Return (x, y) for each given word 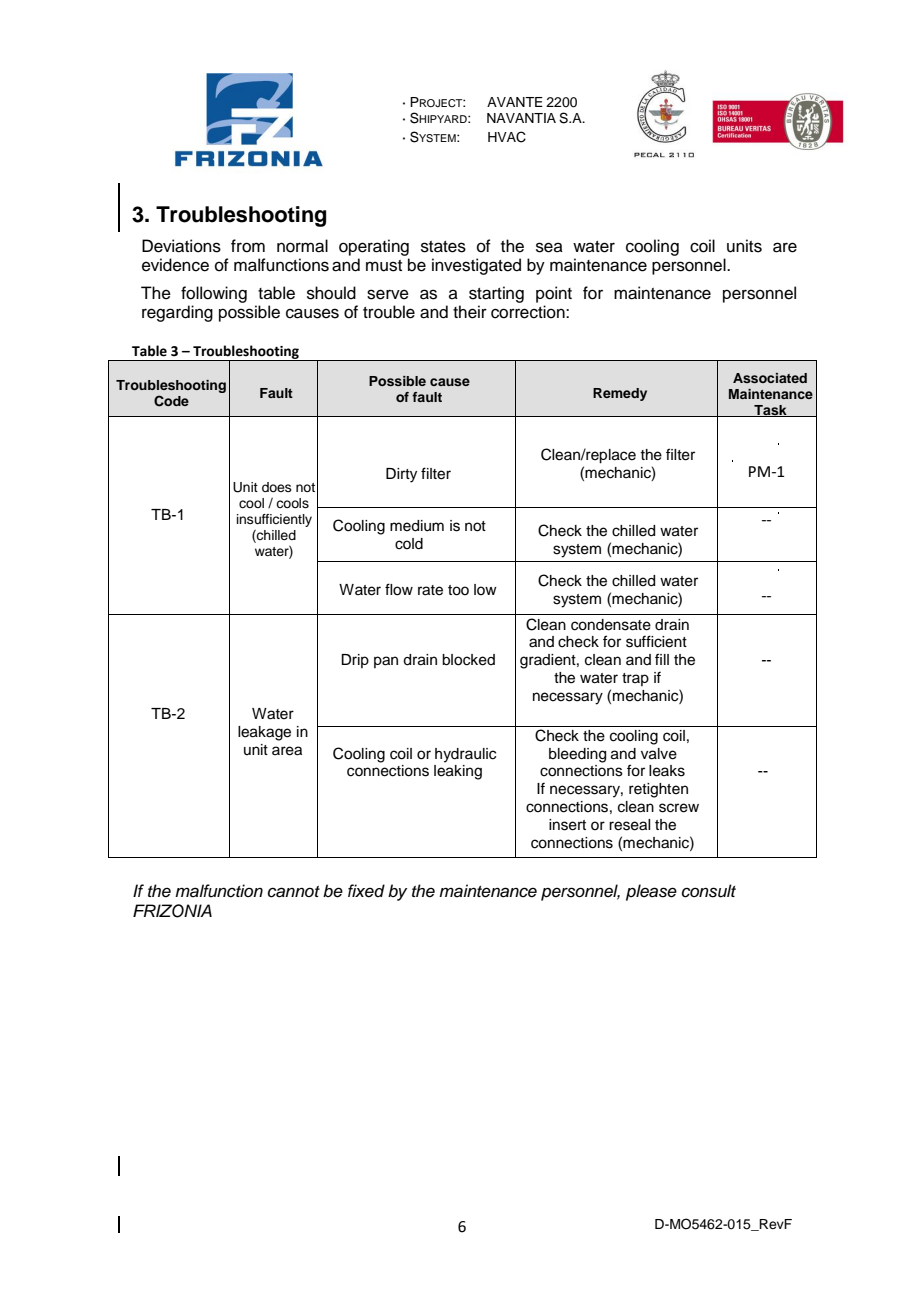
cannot (294, 892)
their (470, 312)
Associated (770, 378)
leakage (264, 733)
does (277, 487)
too (458, 590)
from (248, 246)
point (554, 294)
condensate (611, 625)
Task (770, 411)
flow (399, 589)
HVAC (507, 137)
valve (659, 754)
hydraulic (465, 755)
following (214, 294)
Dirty (401, 475)
